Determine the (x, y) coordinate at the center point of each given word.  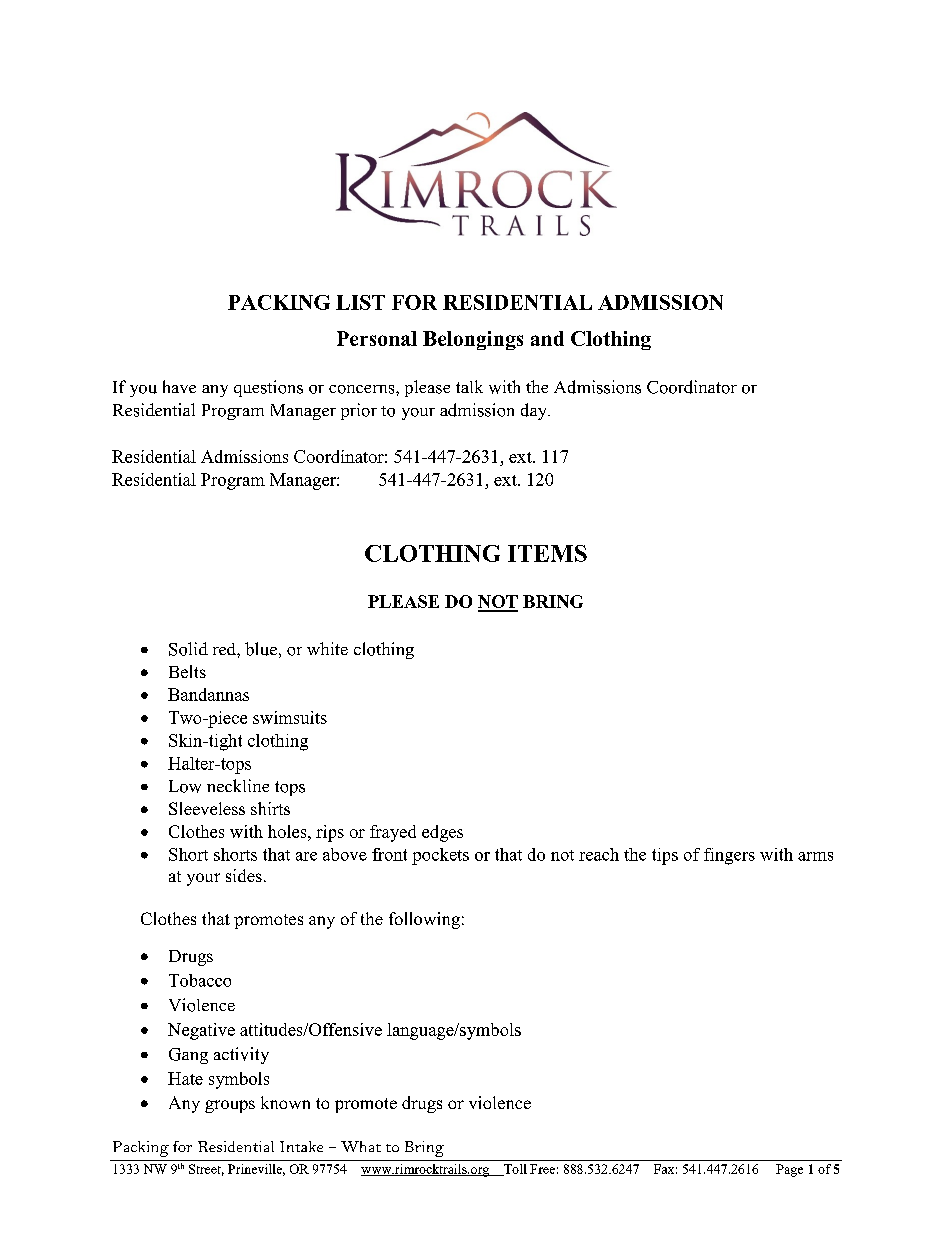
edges (442, 833)
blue (261, 649)
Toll (514, 1170)
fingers (729, 856)
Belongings (473, 340)
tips (665, 856)
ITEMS (547, 553)
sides (244, 875)
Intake (301, 1146)
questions (268, 388)
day (535, 411)
